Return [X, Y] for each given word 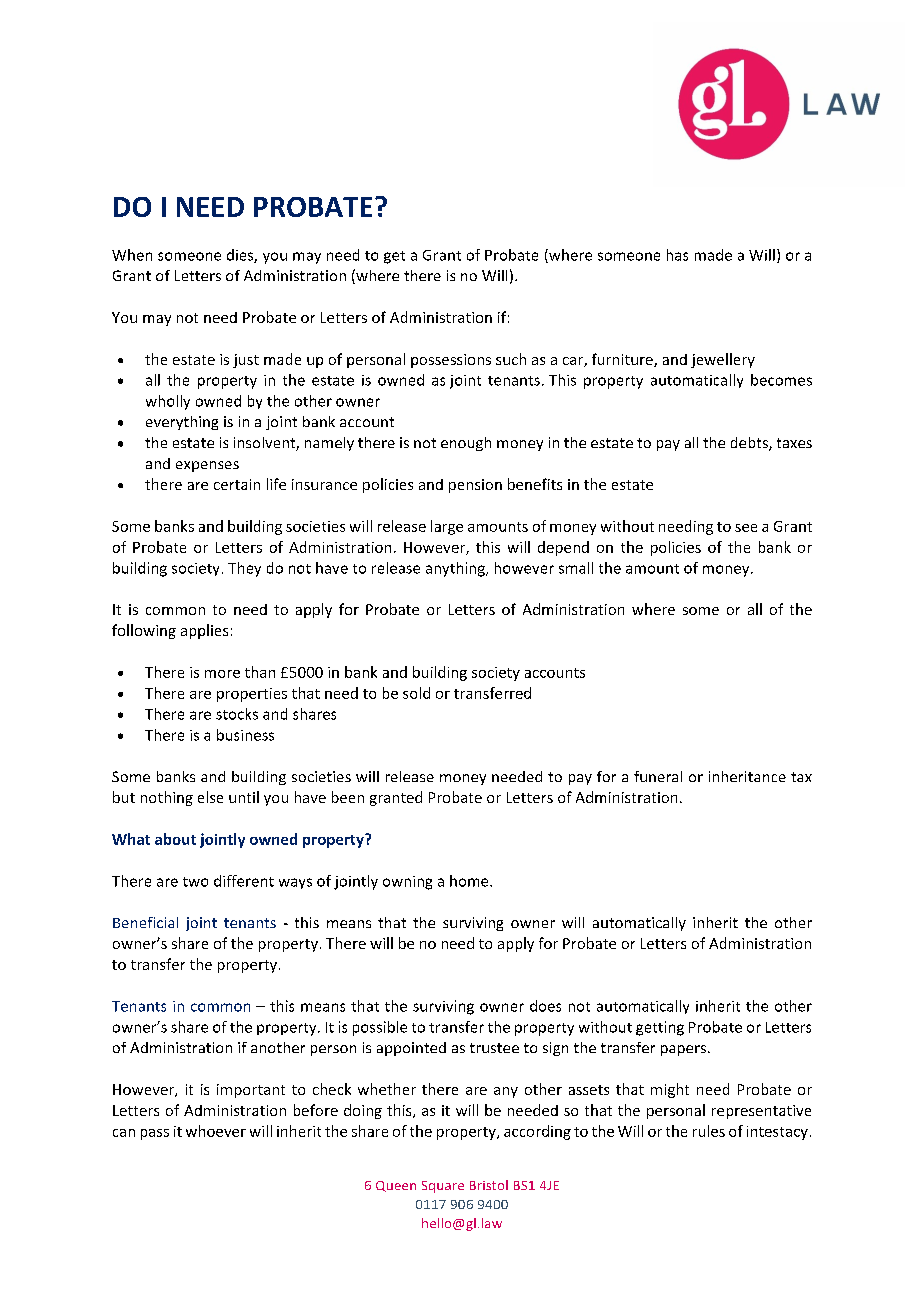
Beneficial [145, 922]
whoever [216, 1131]
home [470, 881]
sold [416, 693]
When [132, 255]
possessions [451, 361]
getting [660, 1028]
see [746, 528]
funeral [658, 776]
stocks [237, 714]
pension [475, 486]
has [677, 255]
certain [237, 484]
